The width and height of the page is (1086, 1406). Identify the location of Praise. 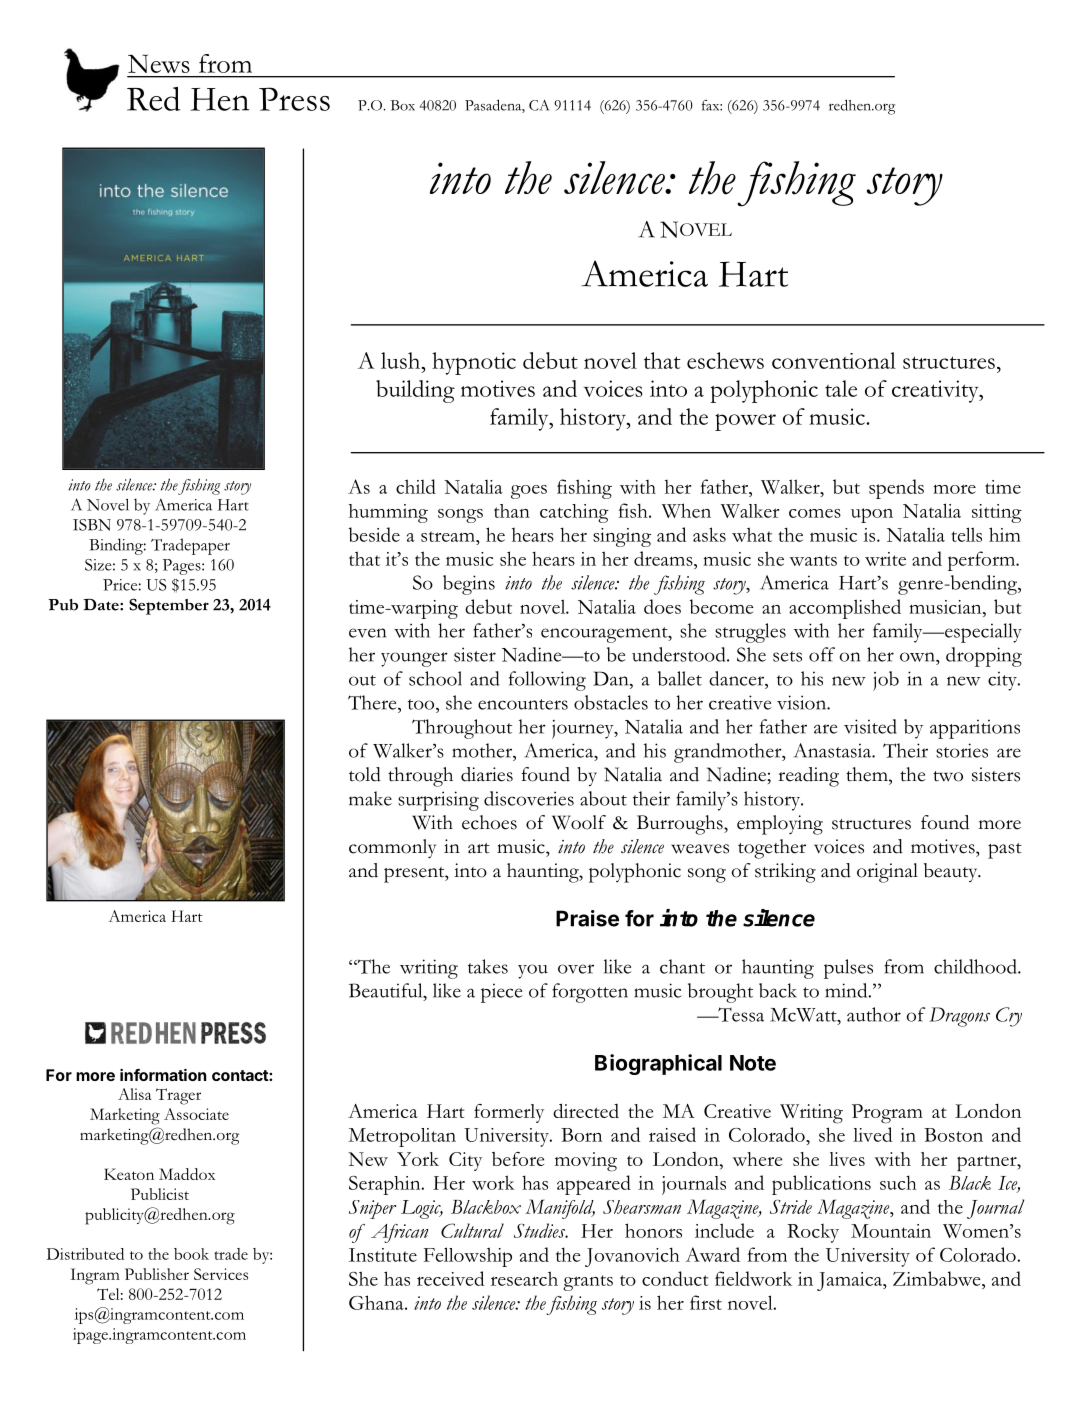
(587, 918).
